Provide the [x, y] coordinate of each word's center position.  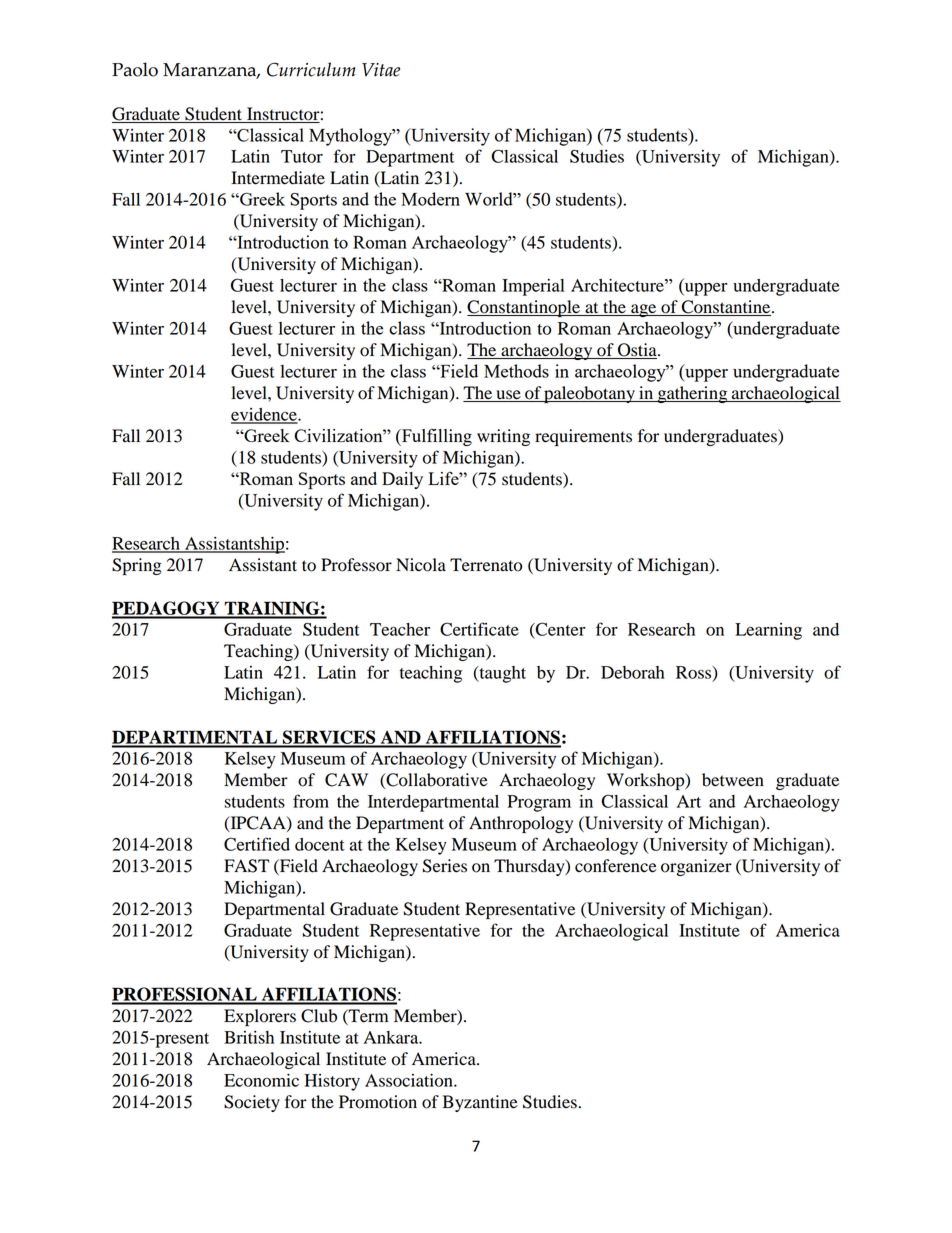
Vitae [381, 70]
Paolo [135, 69]
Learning [768, 631]
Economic [261, 1080]
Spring [137, 566]
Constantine [726, 308]
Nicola [421, 565]
